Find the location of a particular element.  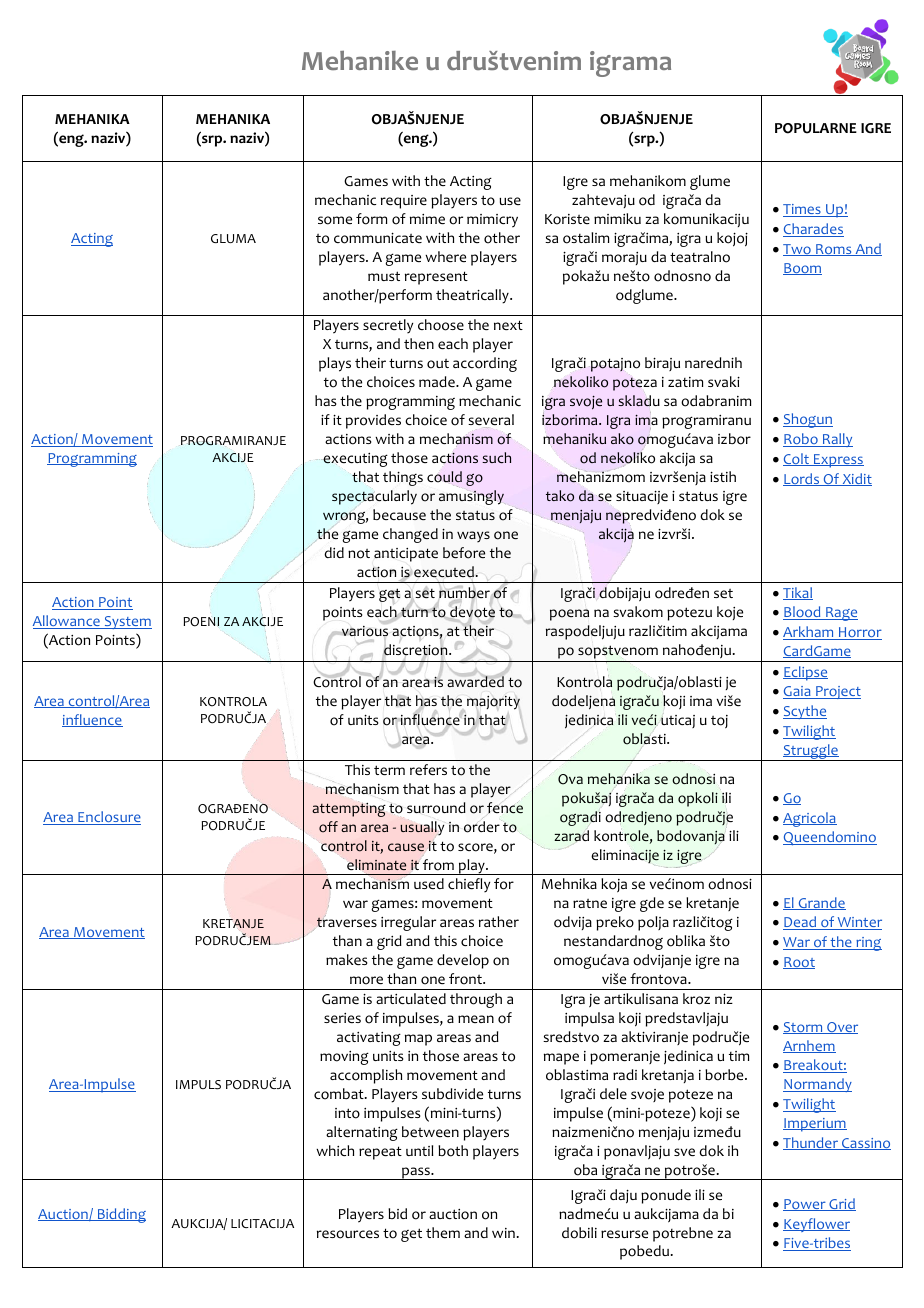

Power is located at coordinates (805, 1205).
